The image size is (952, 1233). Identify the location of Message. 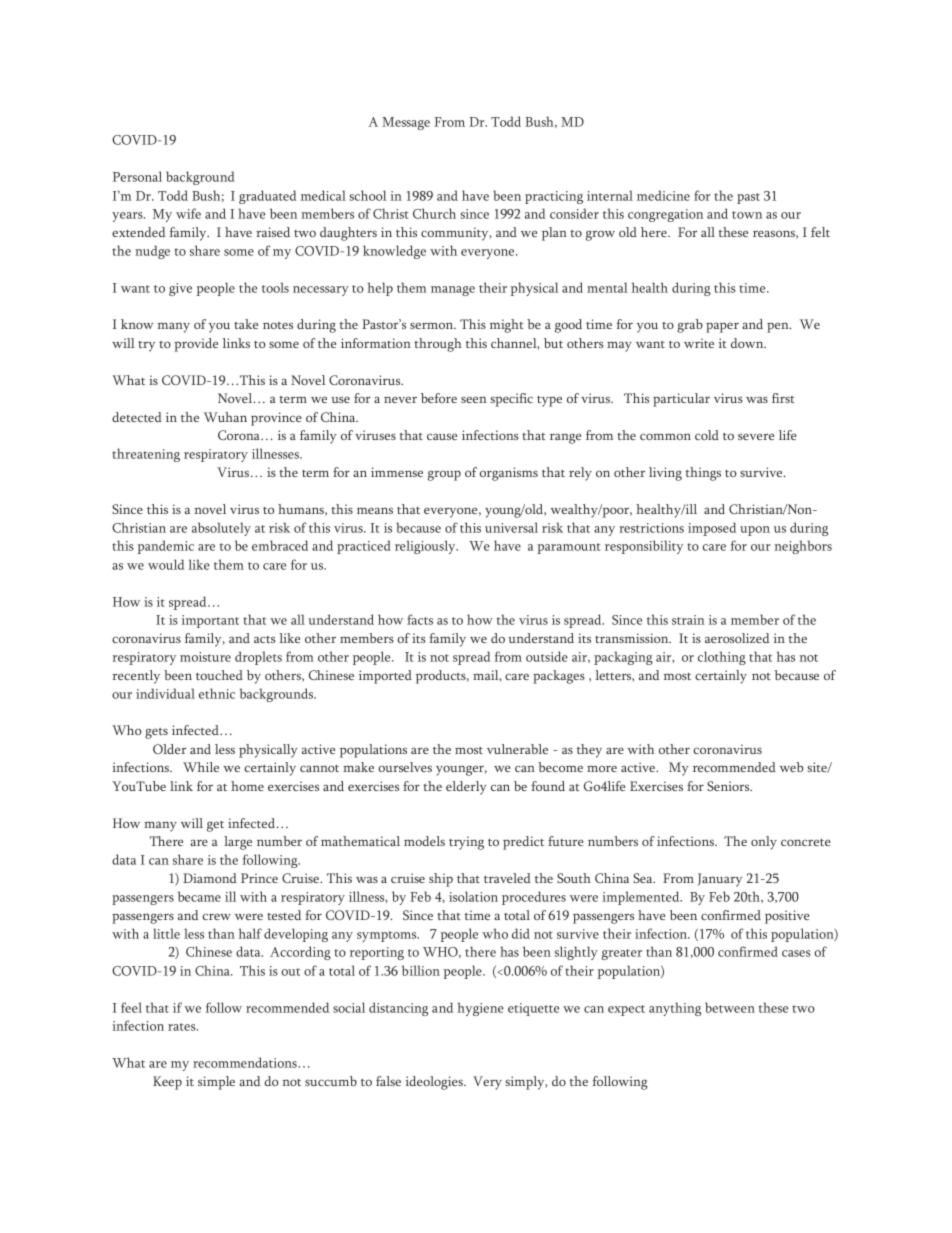
(406, 123).
